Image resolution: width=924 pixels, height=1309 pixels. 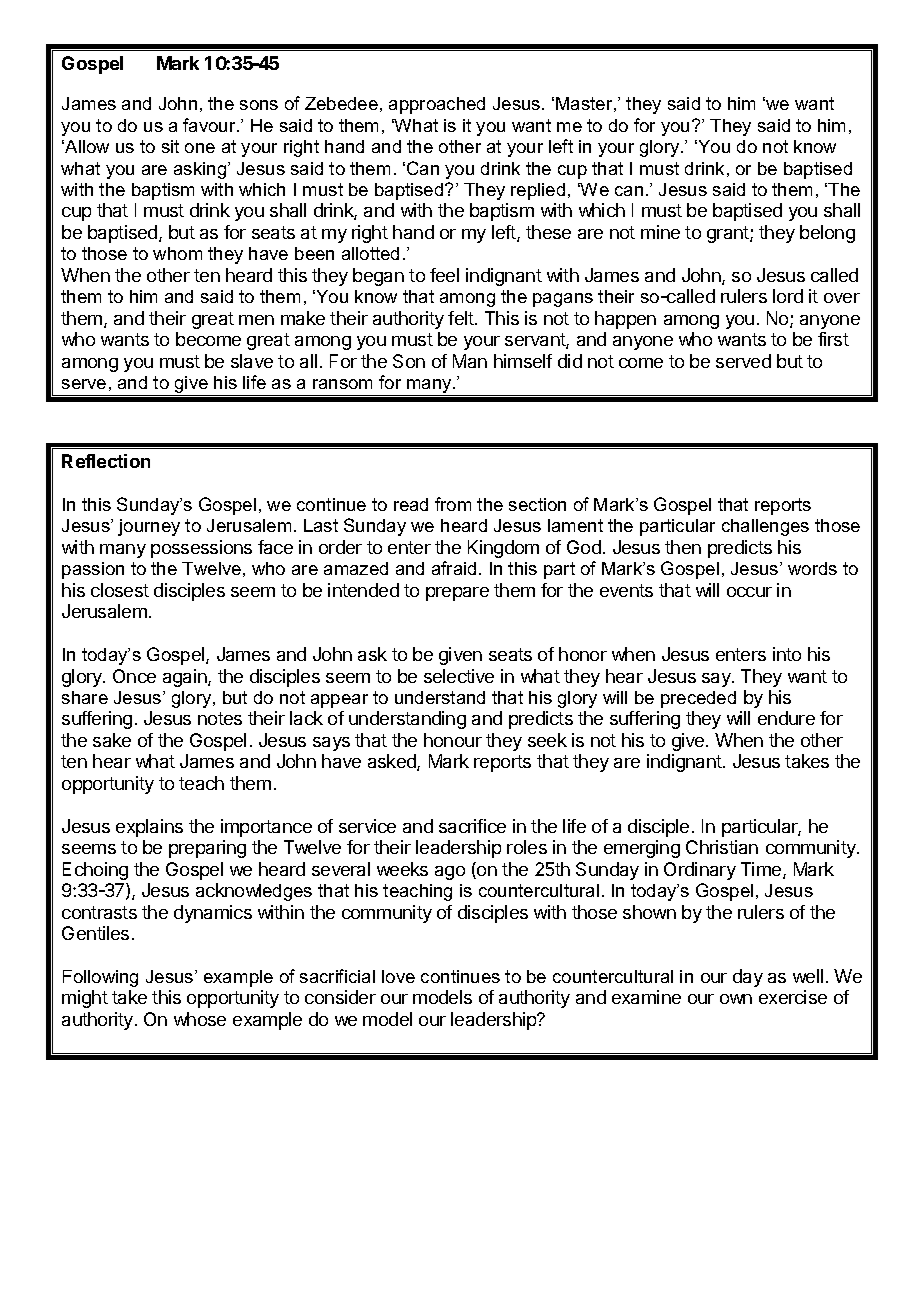 I want to click on afraid, so click(x=454, y=568).
